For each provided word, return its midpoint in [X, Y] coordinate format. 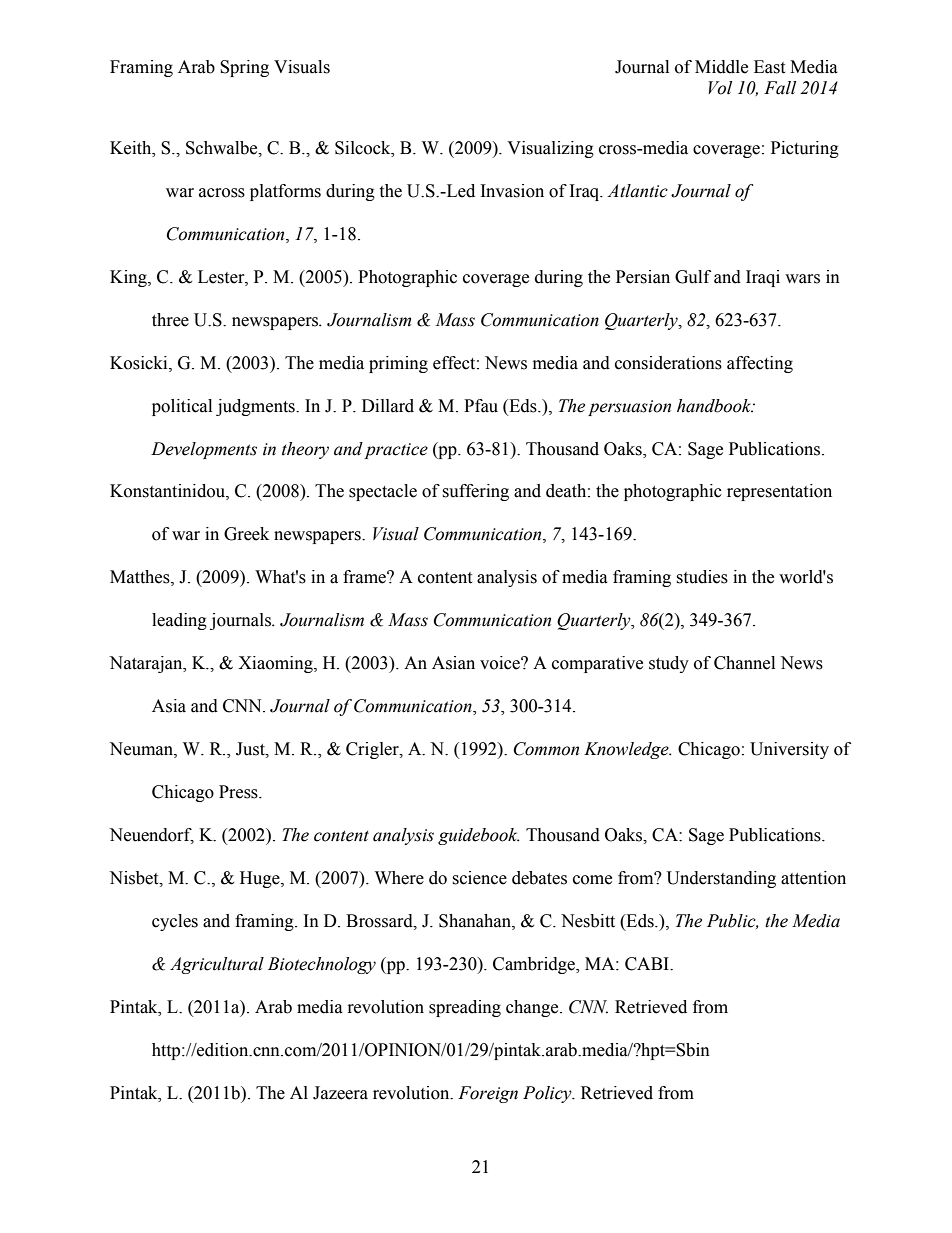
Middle [721, 67]
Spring [244, 68]
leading [179, 621]
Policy [548, 1094]
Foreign [488, 1094]
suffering [475, 492]
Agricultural [217, 965]
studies [702, 577]
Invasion [512, 191]
